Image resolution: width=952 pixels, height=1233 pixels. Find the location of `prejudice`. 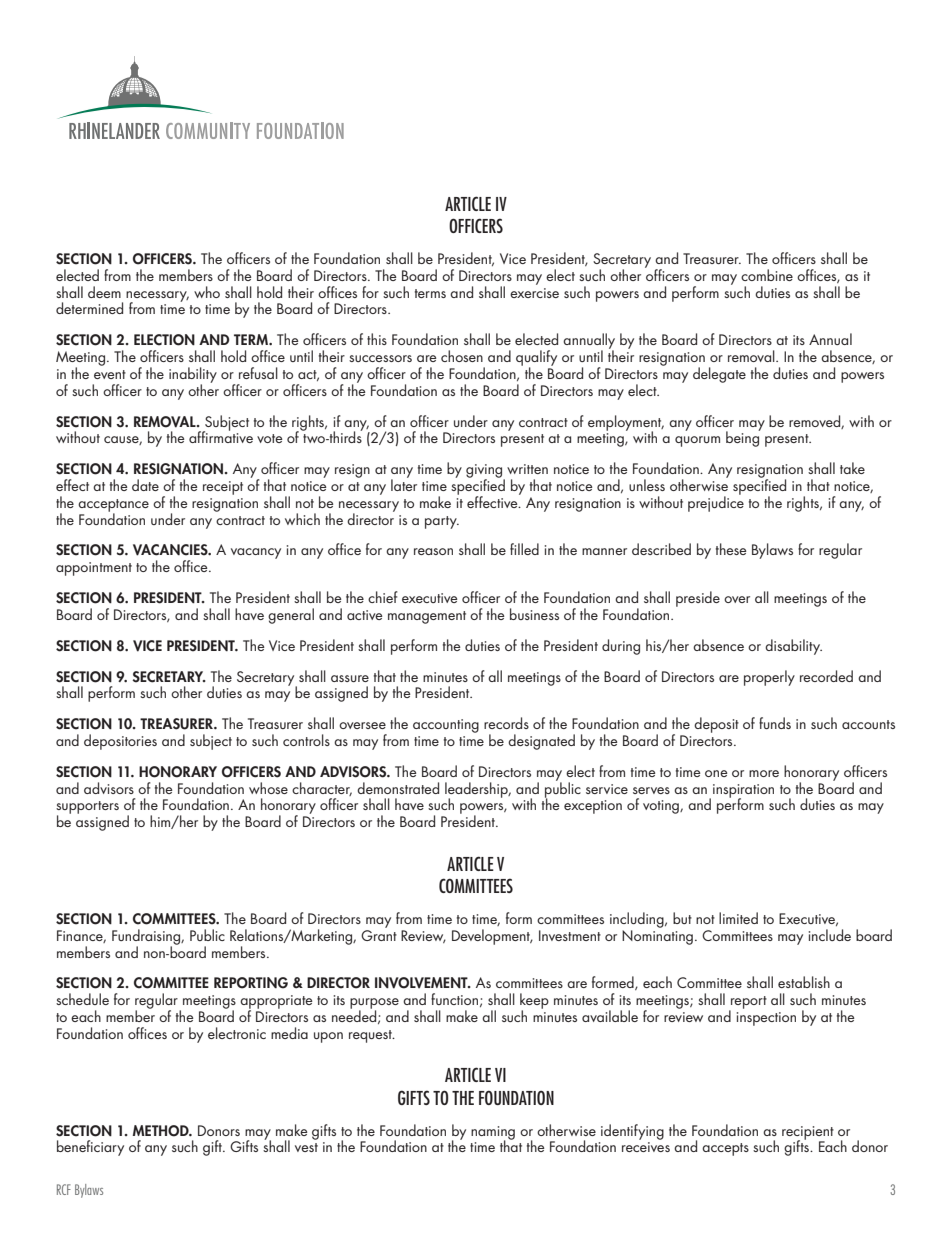

prejudice is located at coordinates (716, 503).
